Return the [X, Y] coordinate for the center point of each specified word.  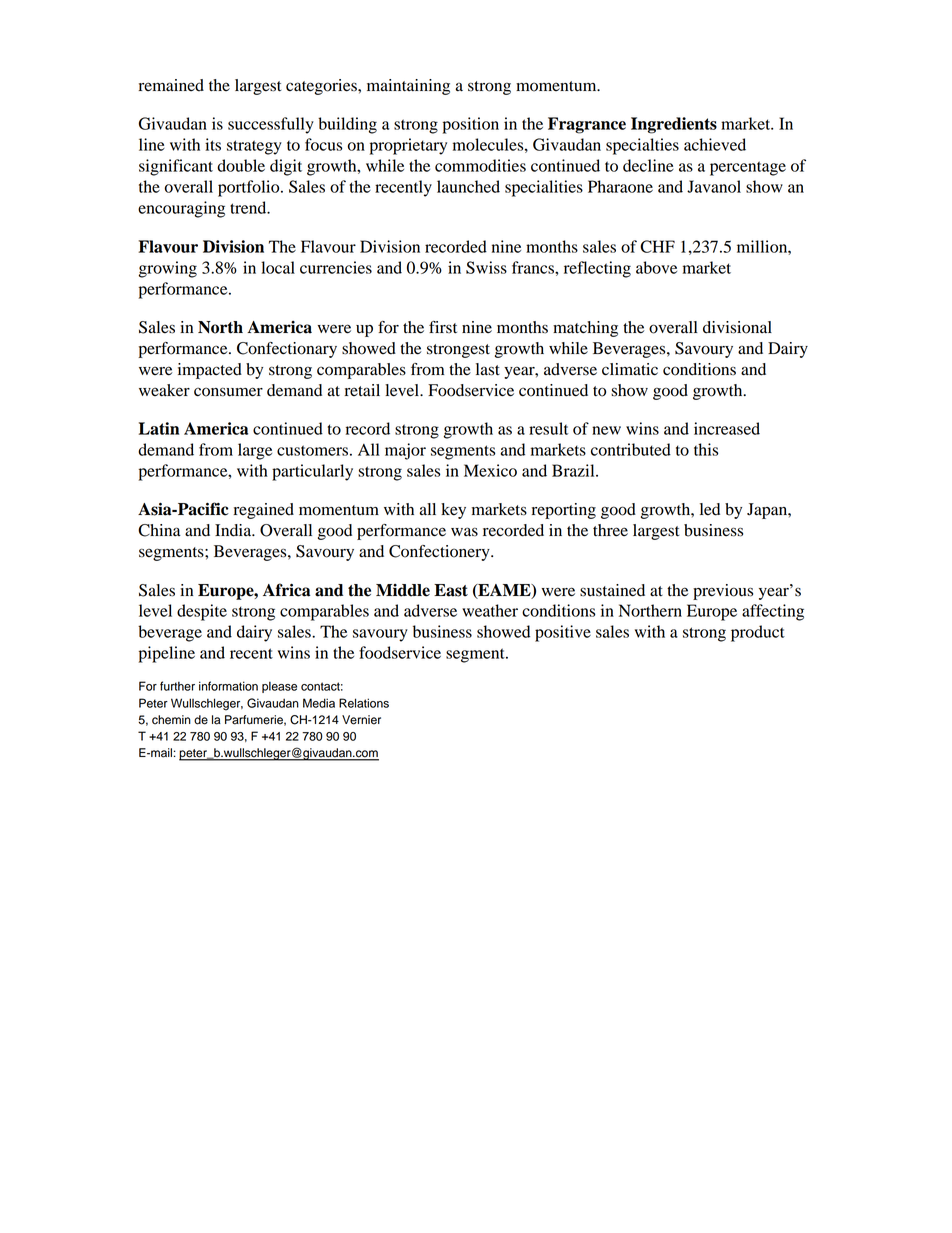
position [471, 125]
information [228, 686]
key [453, 511]
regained [264, 511]
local [278, 267]
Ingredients [674, 125]
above [656, 267]
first [443, 327]
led [710, 509]
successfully [271, 125]
